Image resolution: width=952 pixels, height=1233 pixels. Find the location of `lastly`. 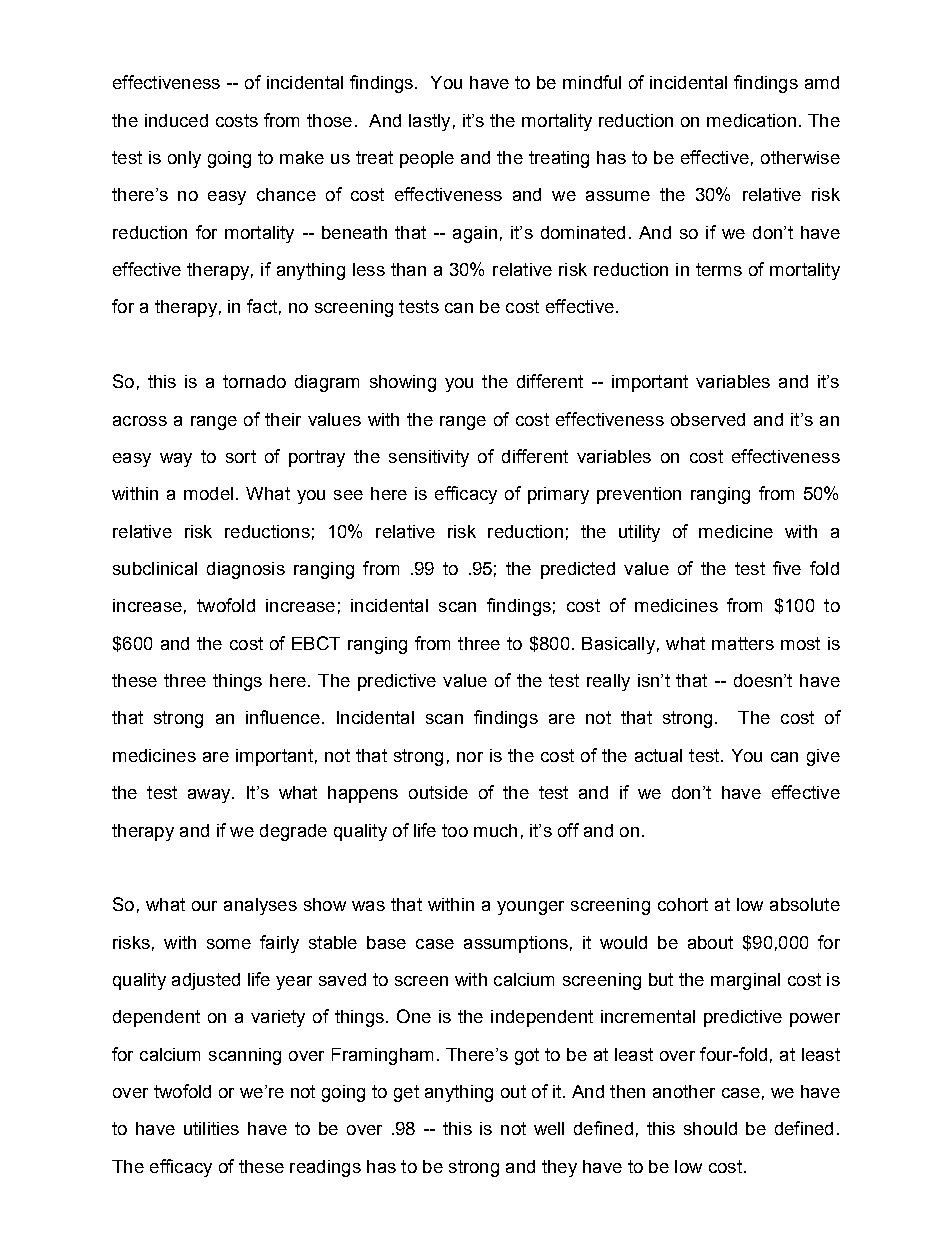

lastly is located at coordinates (429, 122).
